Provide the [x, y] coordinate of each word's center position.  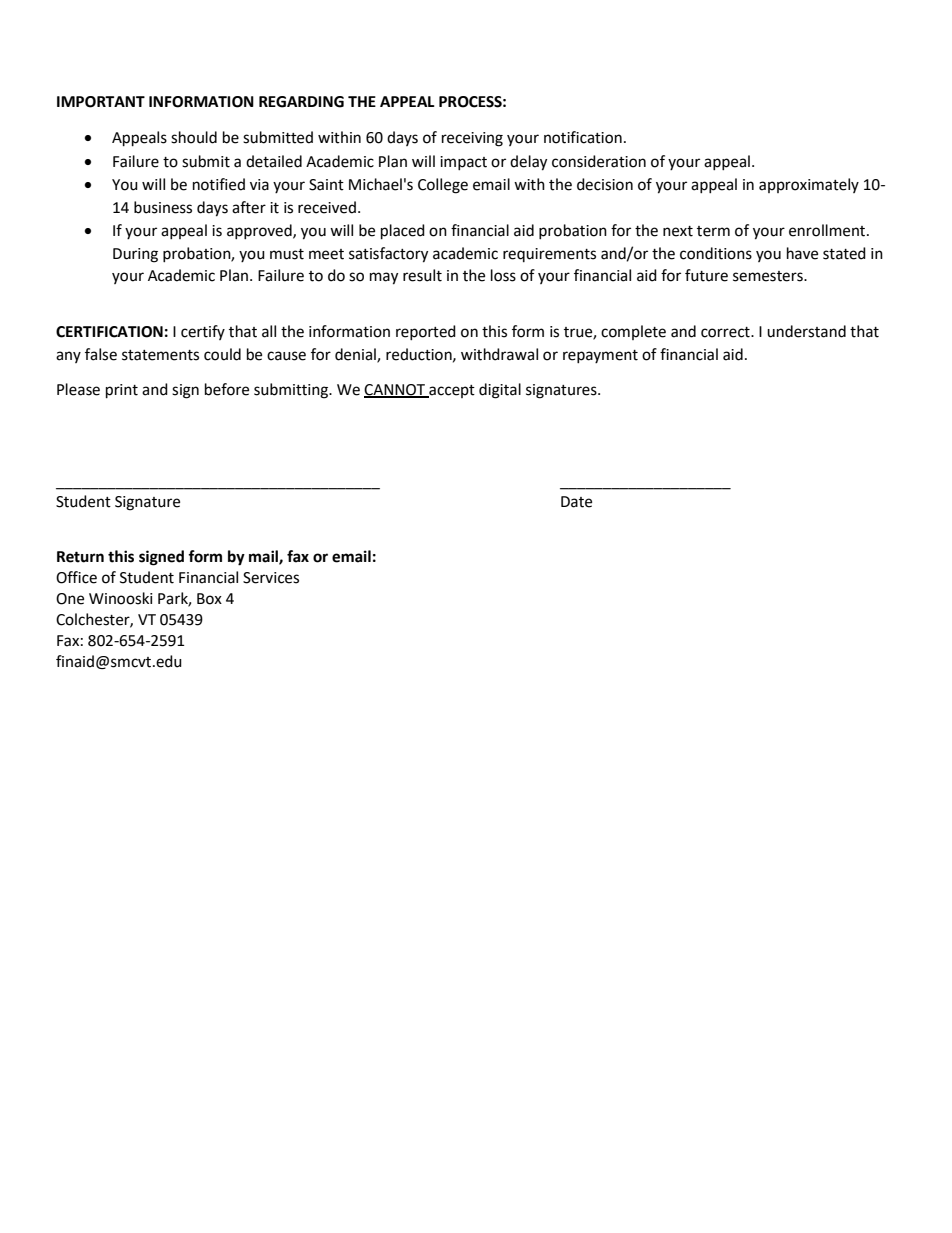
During [135, 255]
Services [271, 578]
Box [209, 599]
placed [403, 232]
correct [726, 332]
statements [160, 355]
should [194, 137]
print [122, 391]
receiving [472, 139]
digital [500, 391]
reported [426, 332]
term [713, 231]
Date [576, 502]
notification [583, 137]
